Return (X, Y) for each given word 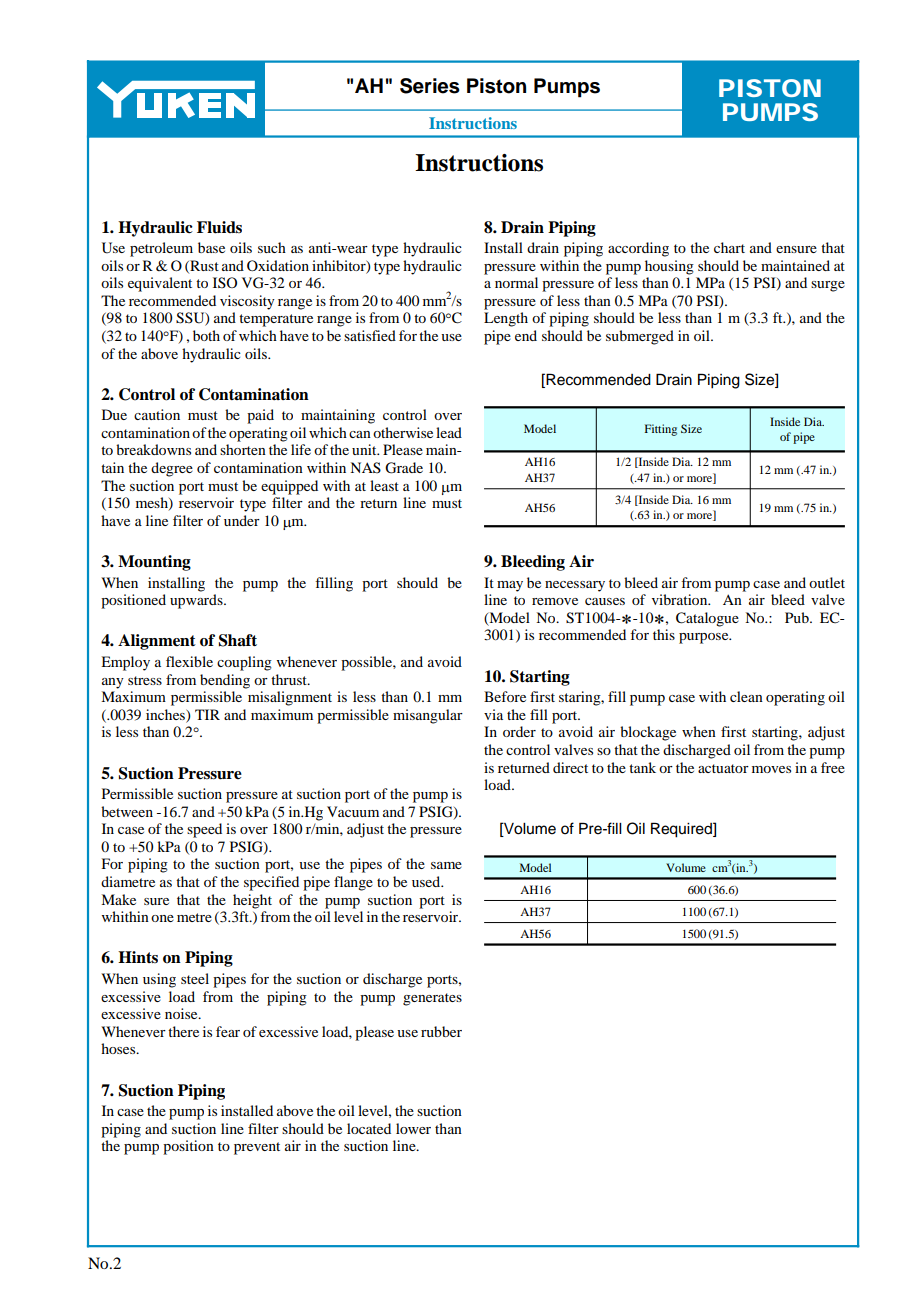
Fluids (219, 227)
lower (413, 1128)
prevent (257, 1148)
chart (729, 247)
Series (430, 86)
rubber (441, 1031)
